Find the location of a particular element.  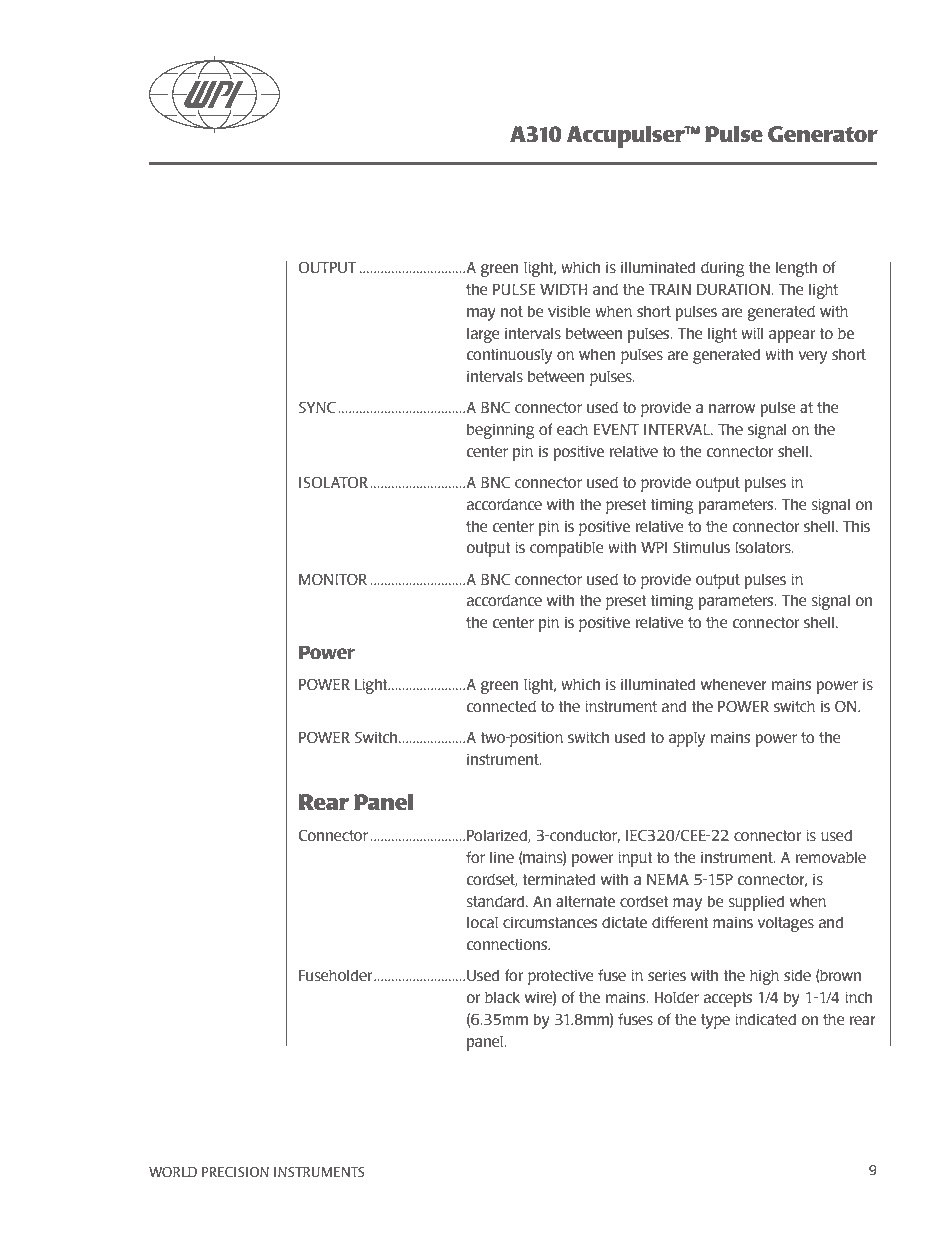

local is located at coordinates (482, 922).
